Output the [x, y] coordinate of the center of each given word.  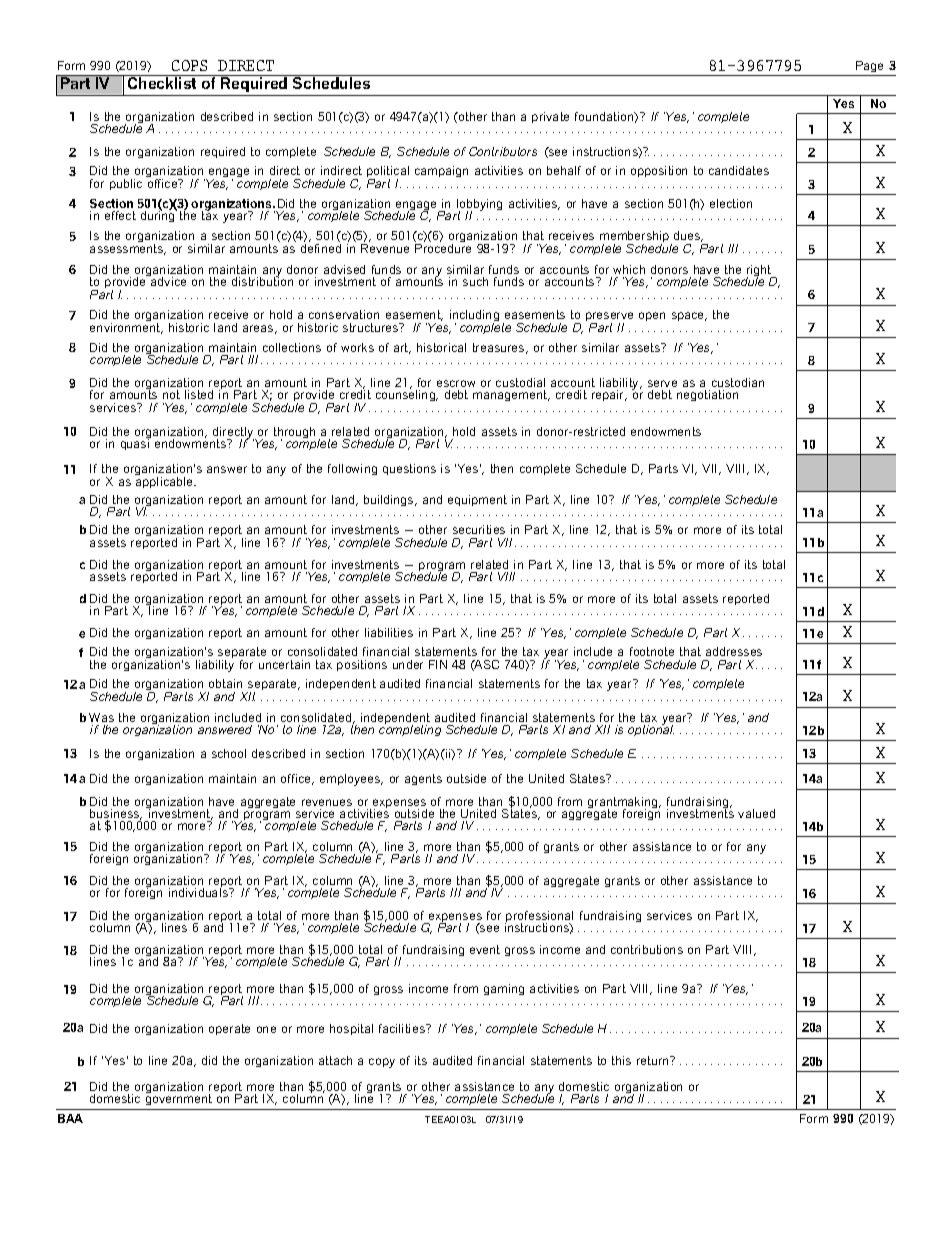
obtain [225, 683]
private [550, 117]
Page [869, 66]
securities [479, 529]
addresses [734, 651]
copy [382, 1063]
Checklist [162, 82]
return [654, 1060]
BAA [70, 1118]
